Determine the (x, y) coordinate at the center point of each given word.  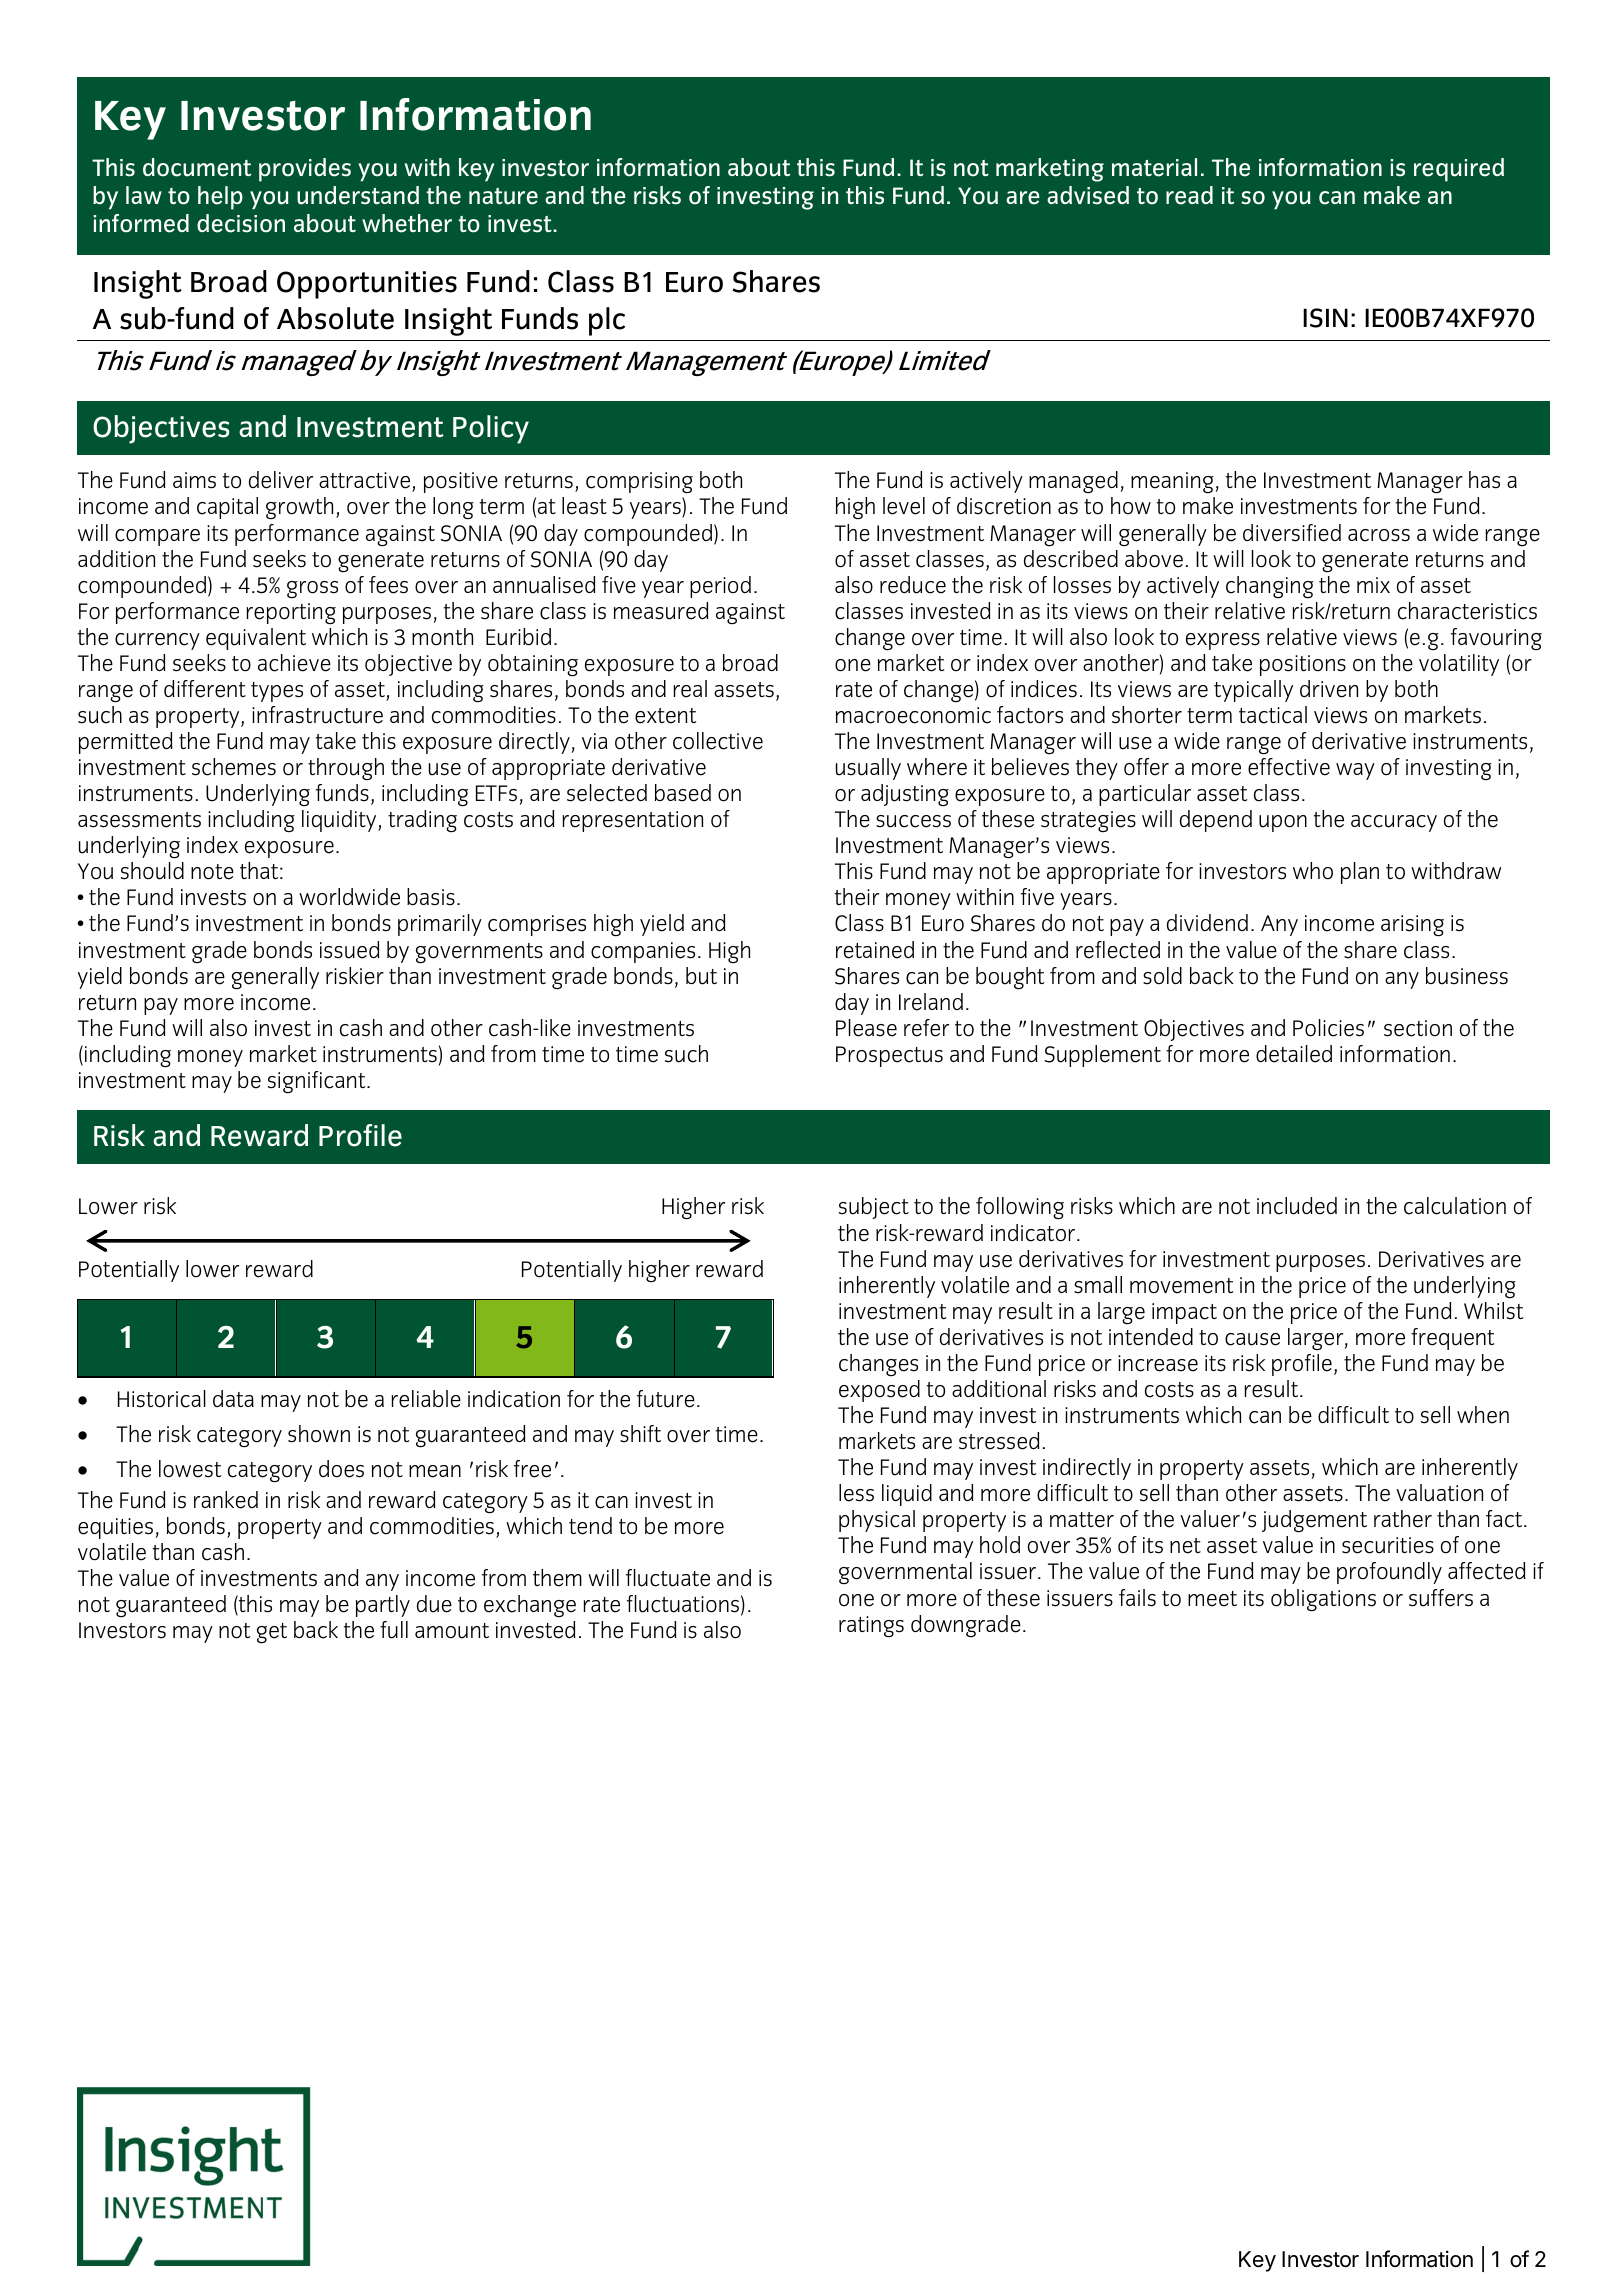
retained (875, 950)
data (233, 1398)
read (1189, 195)
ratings (871, 1627)
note (212, 872)
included (1297, 1206)
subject (874, 1208)
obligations (1323, 1600)
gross (312, 589)
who (1313, 871)
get (272, 1633)
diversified (1292, 533)
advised (1088, 195)
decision (241, 223)
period (720, 587)
